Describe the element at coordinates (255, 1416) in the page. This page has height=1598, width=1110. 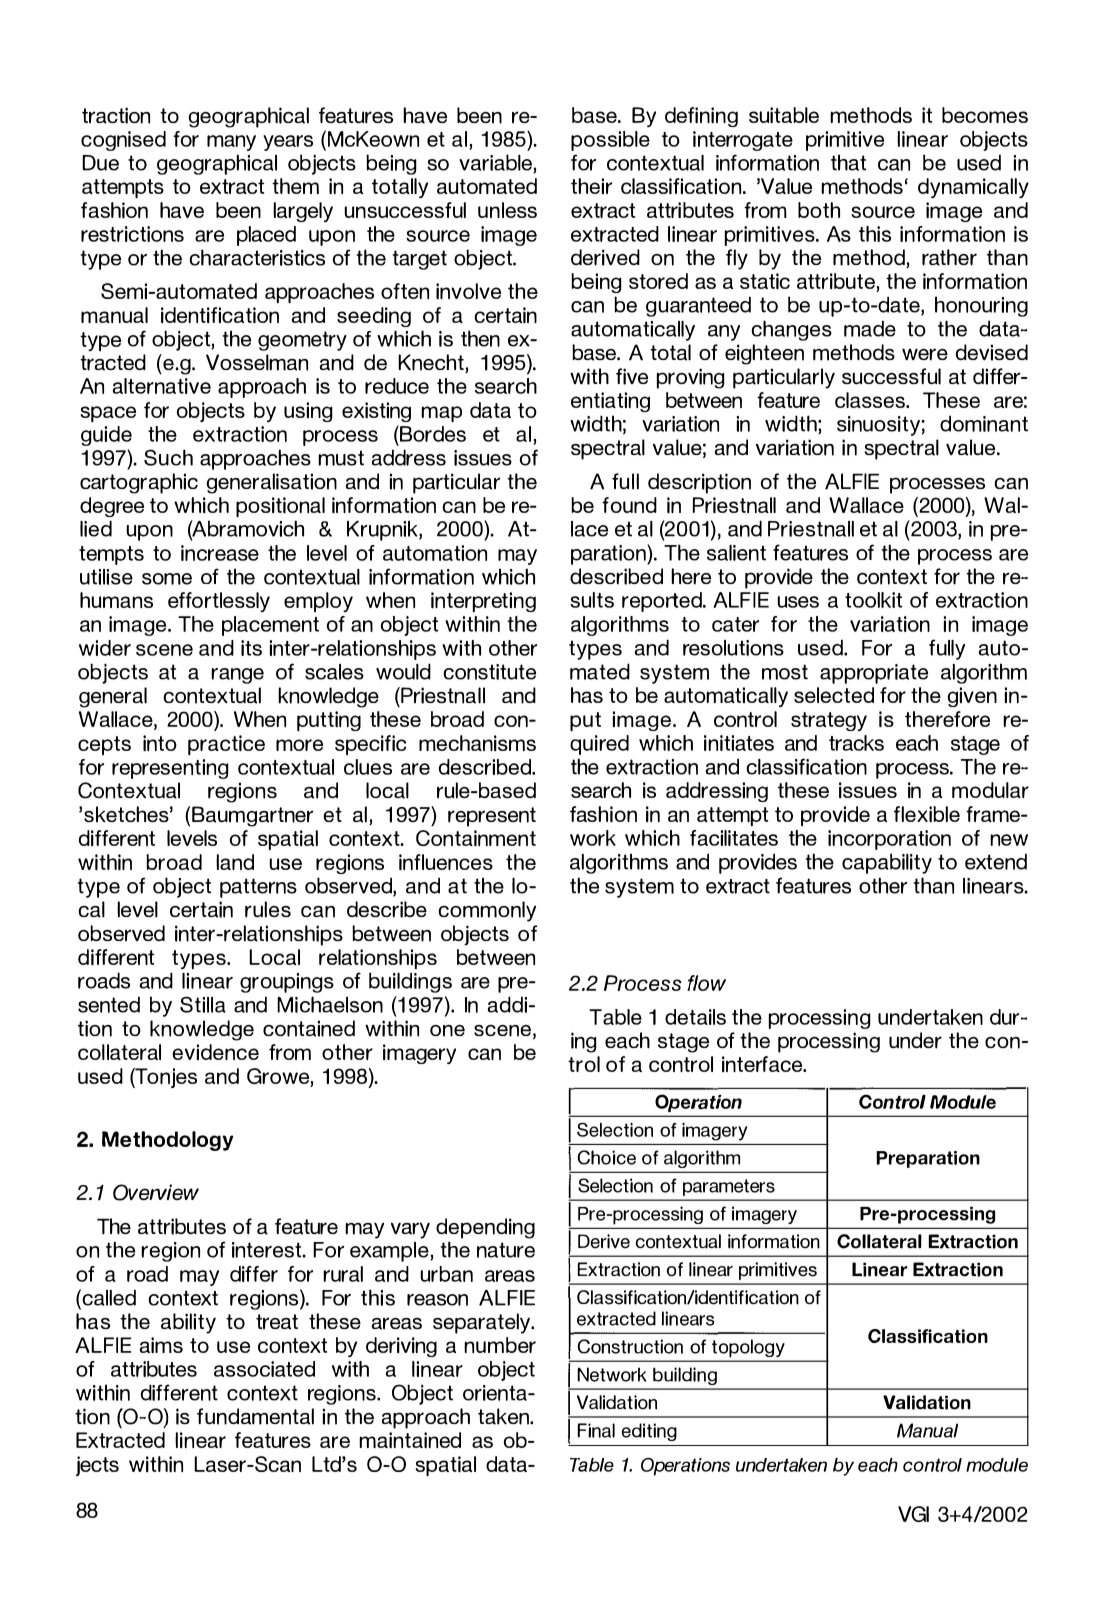
I see `fundamental` at that location.
